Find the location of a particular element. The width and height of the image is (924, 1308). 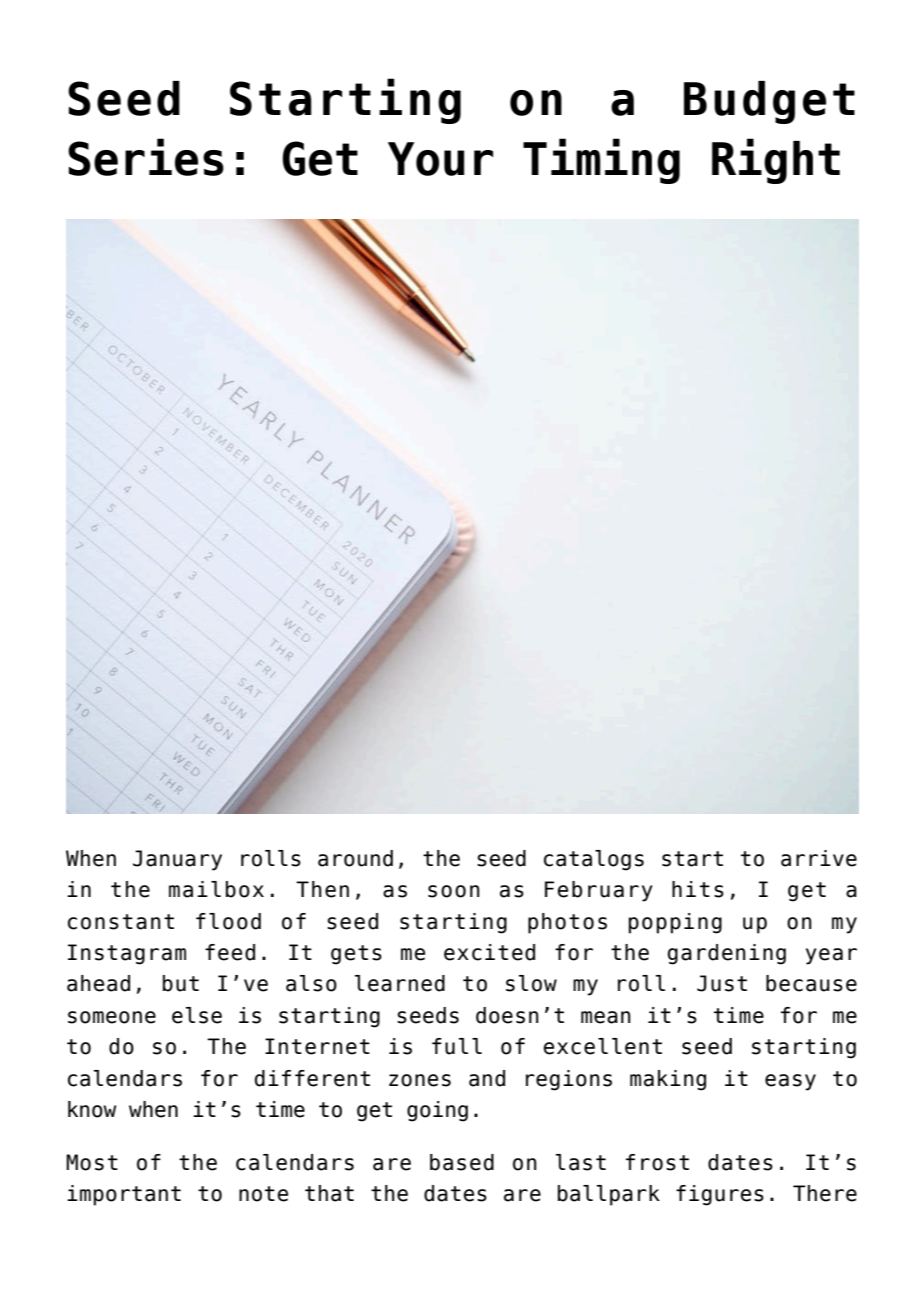

based is located at coordinates (462, 1162).
